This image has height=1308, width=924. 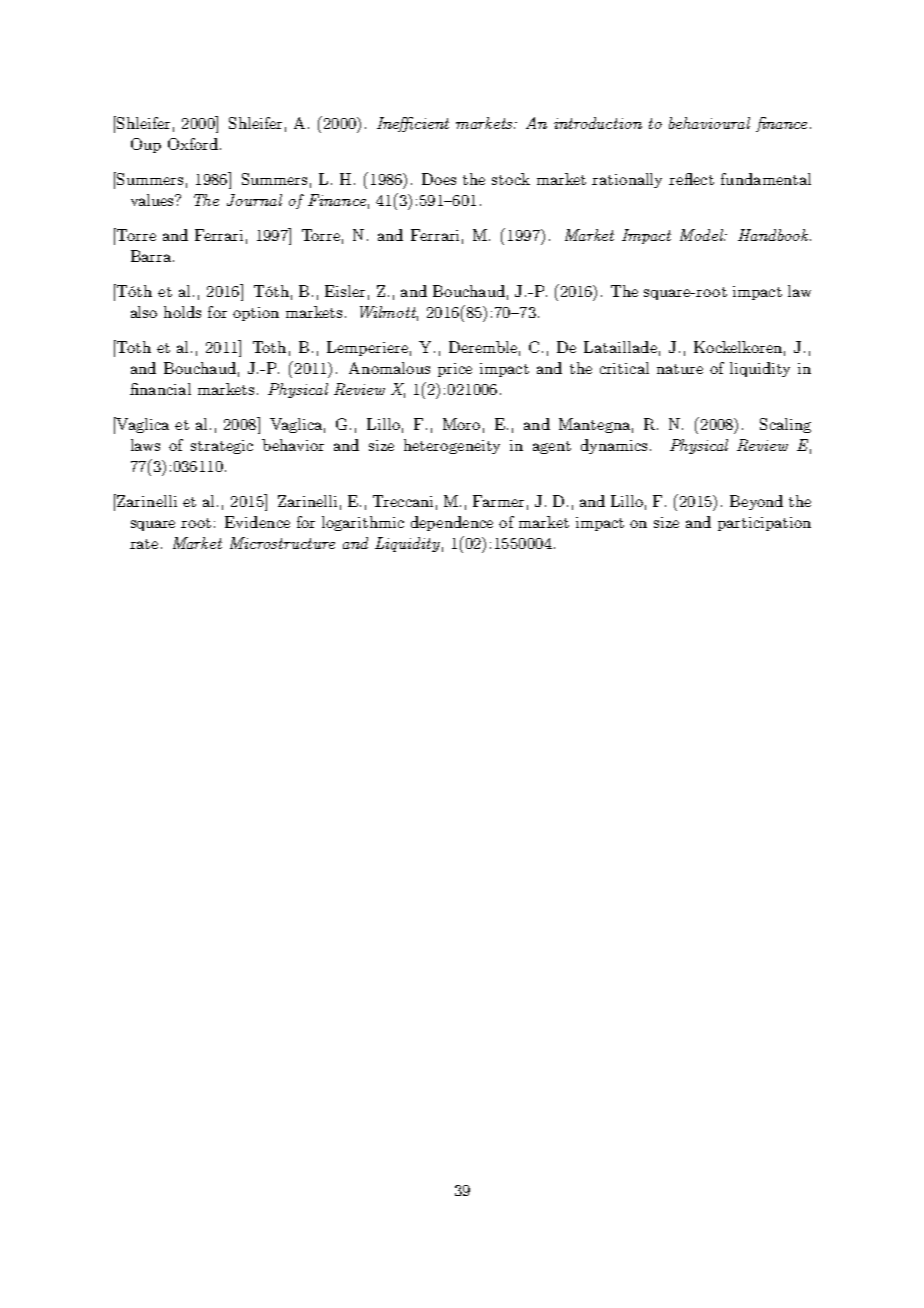 I want to click on price, so click(x=455, y=370).
